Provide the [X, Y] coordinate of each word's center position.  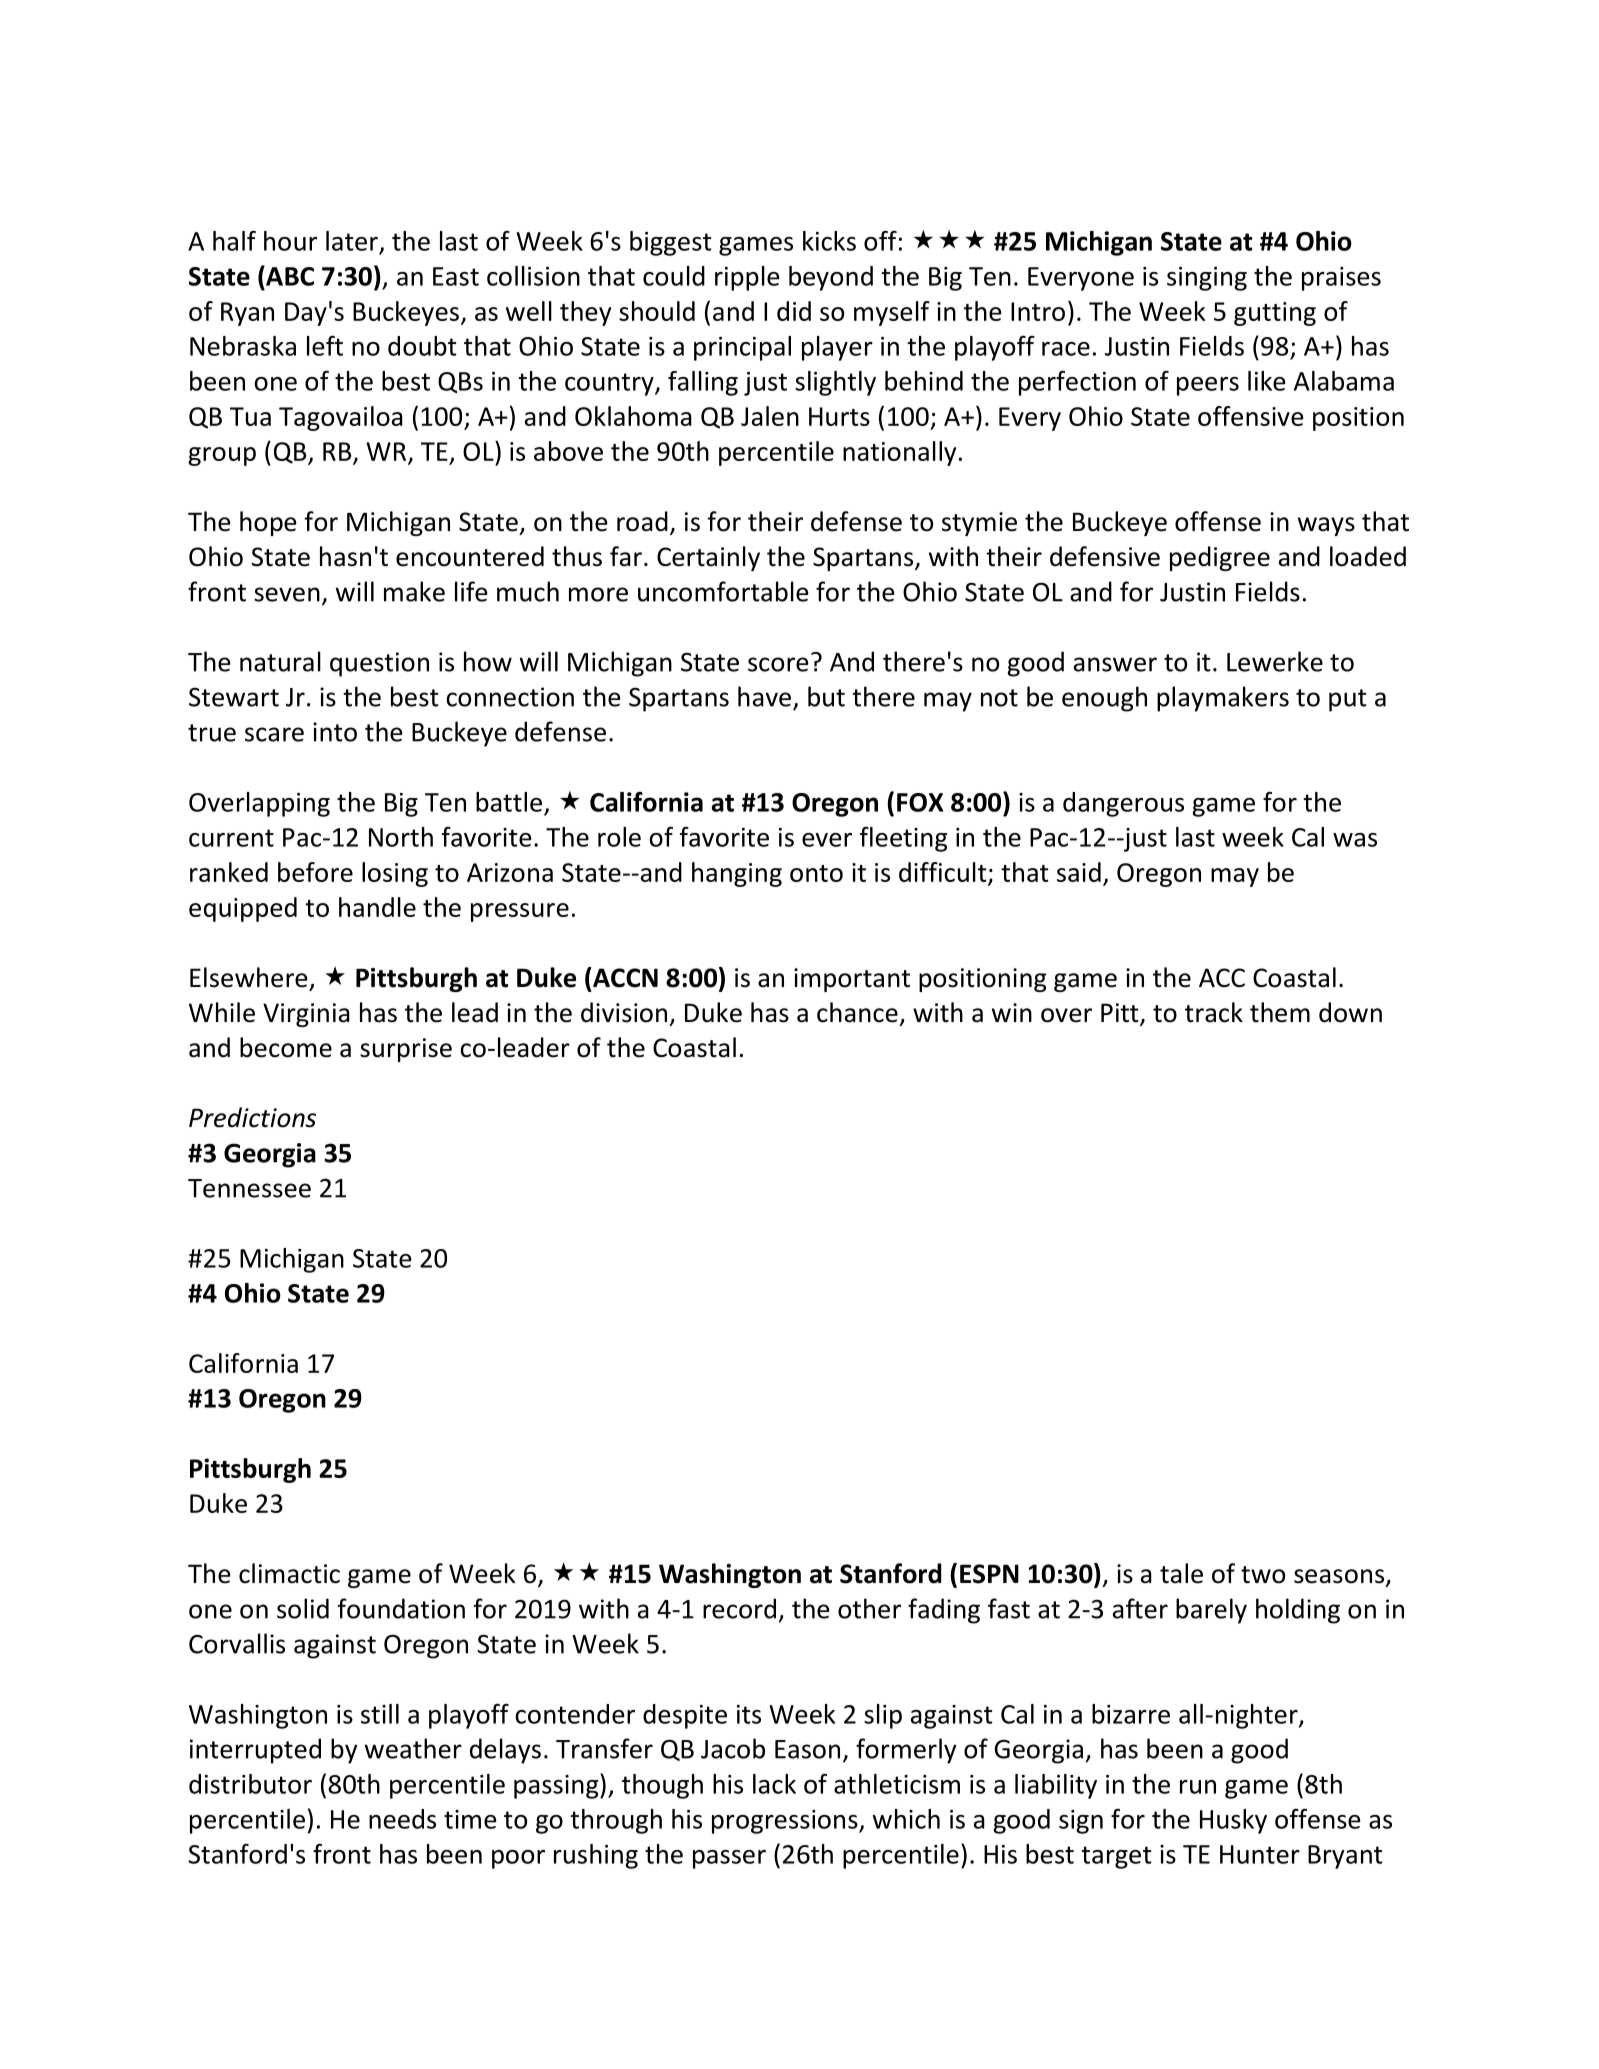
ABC [289, 275]
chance [857, 1012]
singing [1207, 279]
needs [402, 1819]
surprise [406, 1050]
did [794, 311]
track [1214, 1012]
